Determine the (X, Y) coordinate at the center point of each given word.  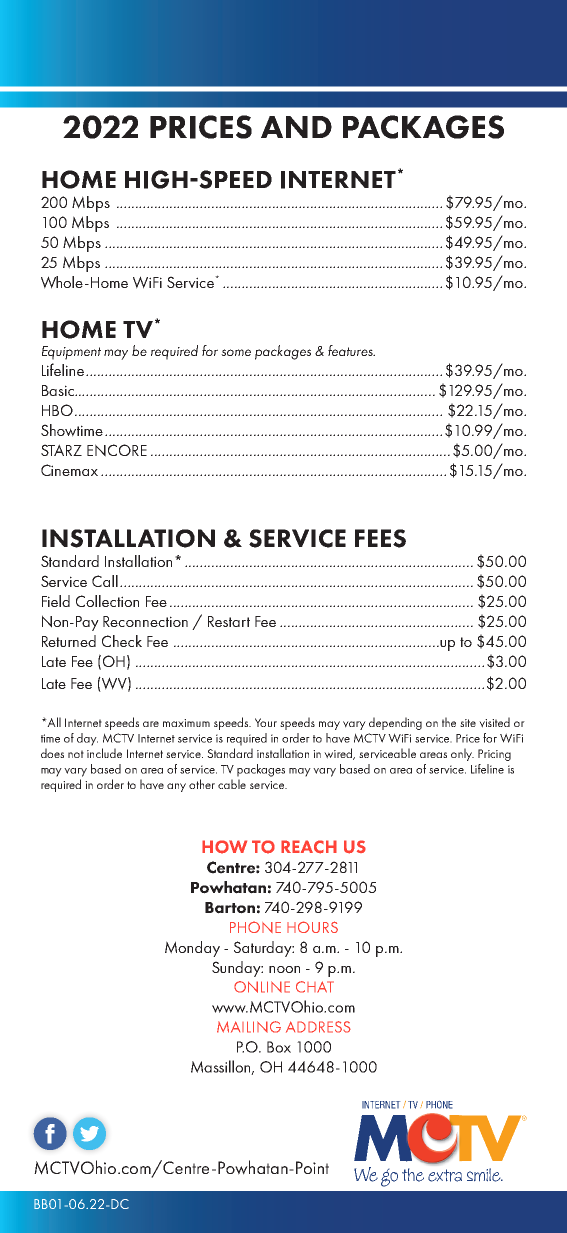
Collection (107, 601)
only (462, 754)
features (351, 350)
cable (232, 784)
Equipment (71, 353)
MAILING (249, 1027)
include (104, 753)
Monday (192, 949)
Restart (229, 621)
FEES (380, 538)
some (236, 352)
